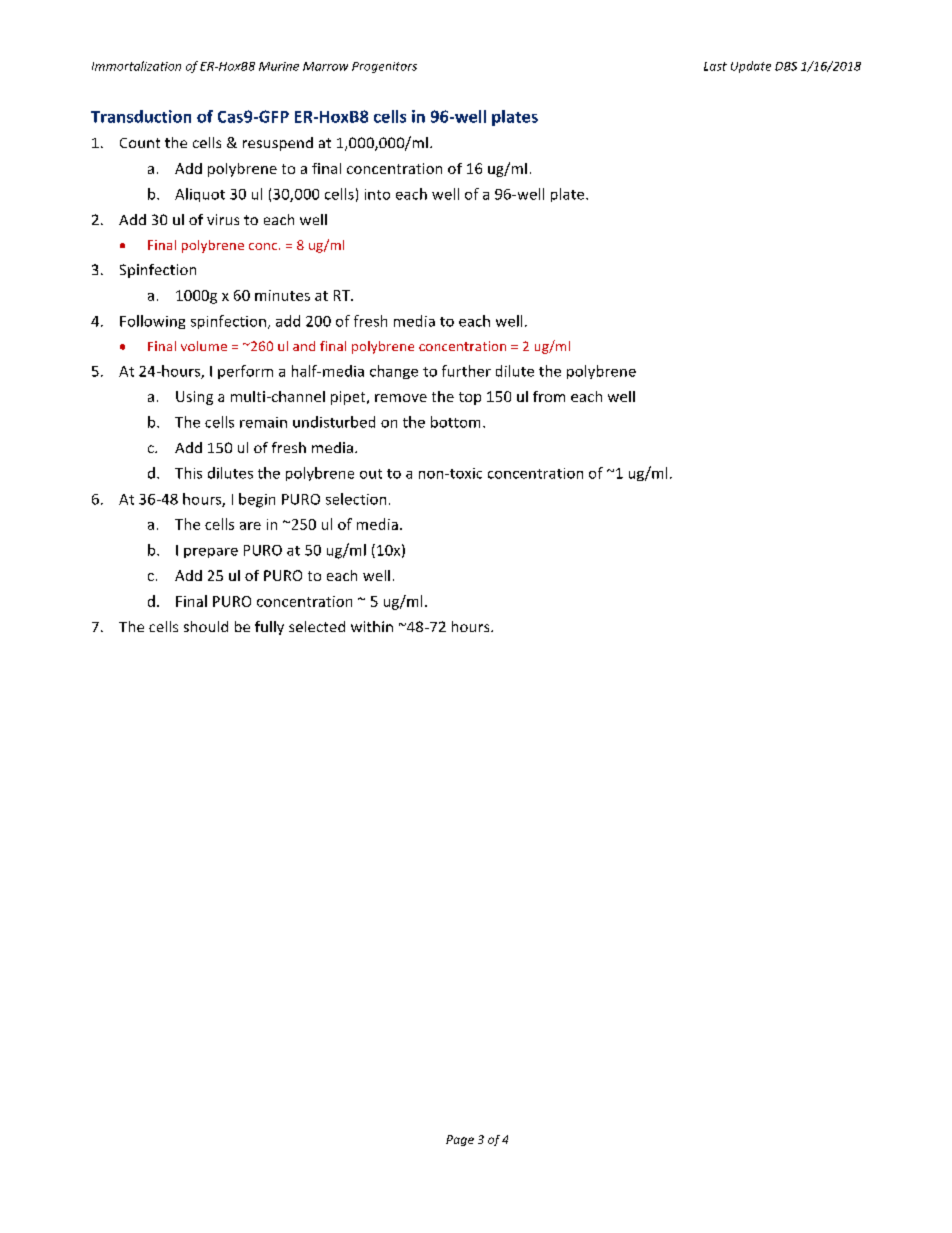 Image resolution: width=952 pixels, height=1233 pixels. I want to click on remain, so click(263, 422).
